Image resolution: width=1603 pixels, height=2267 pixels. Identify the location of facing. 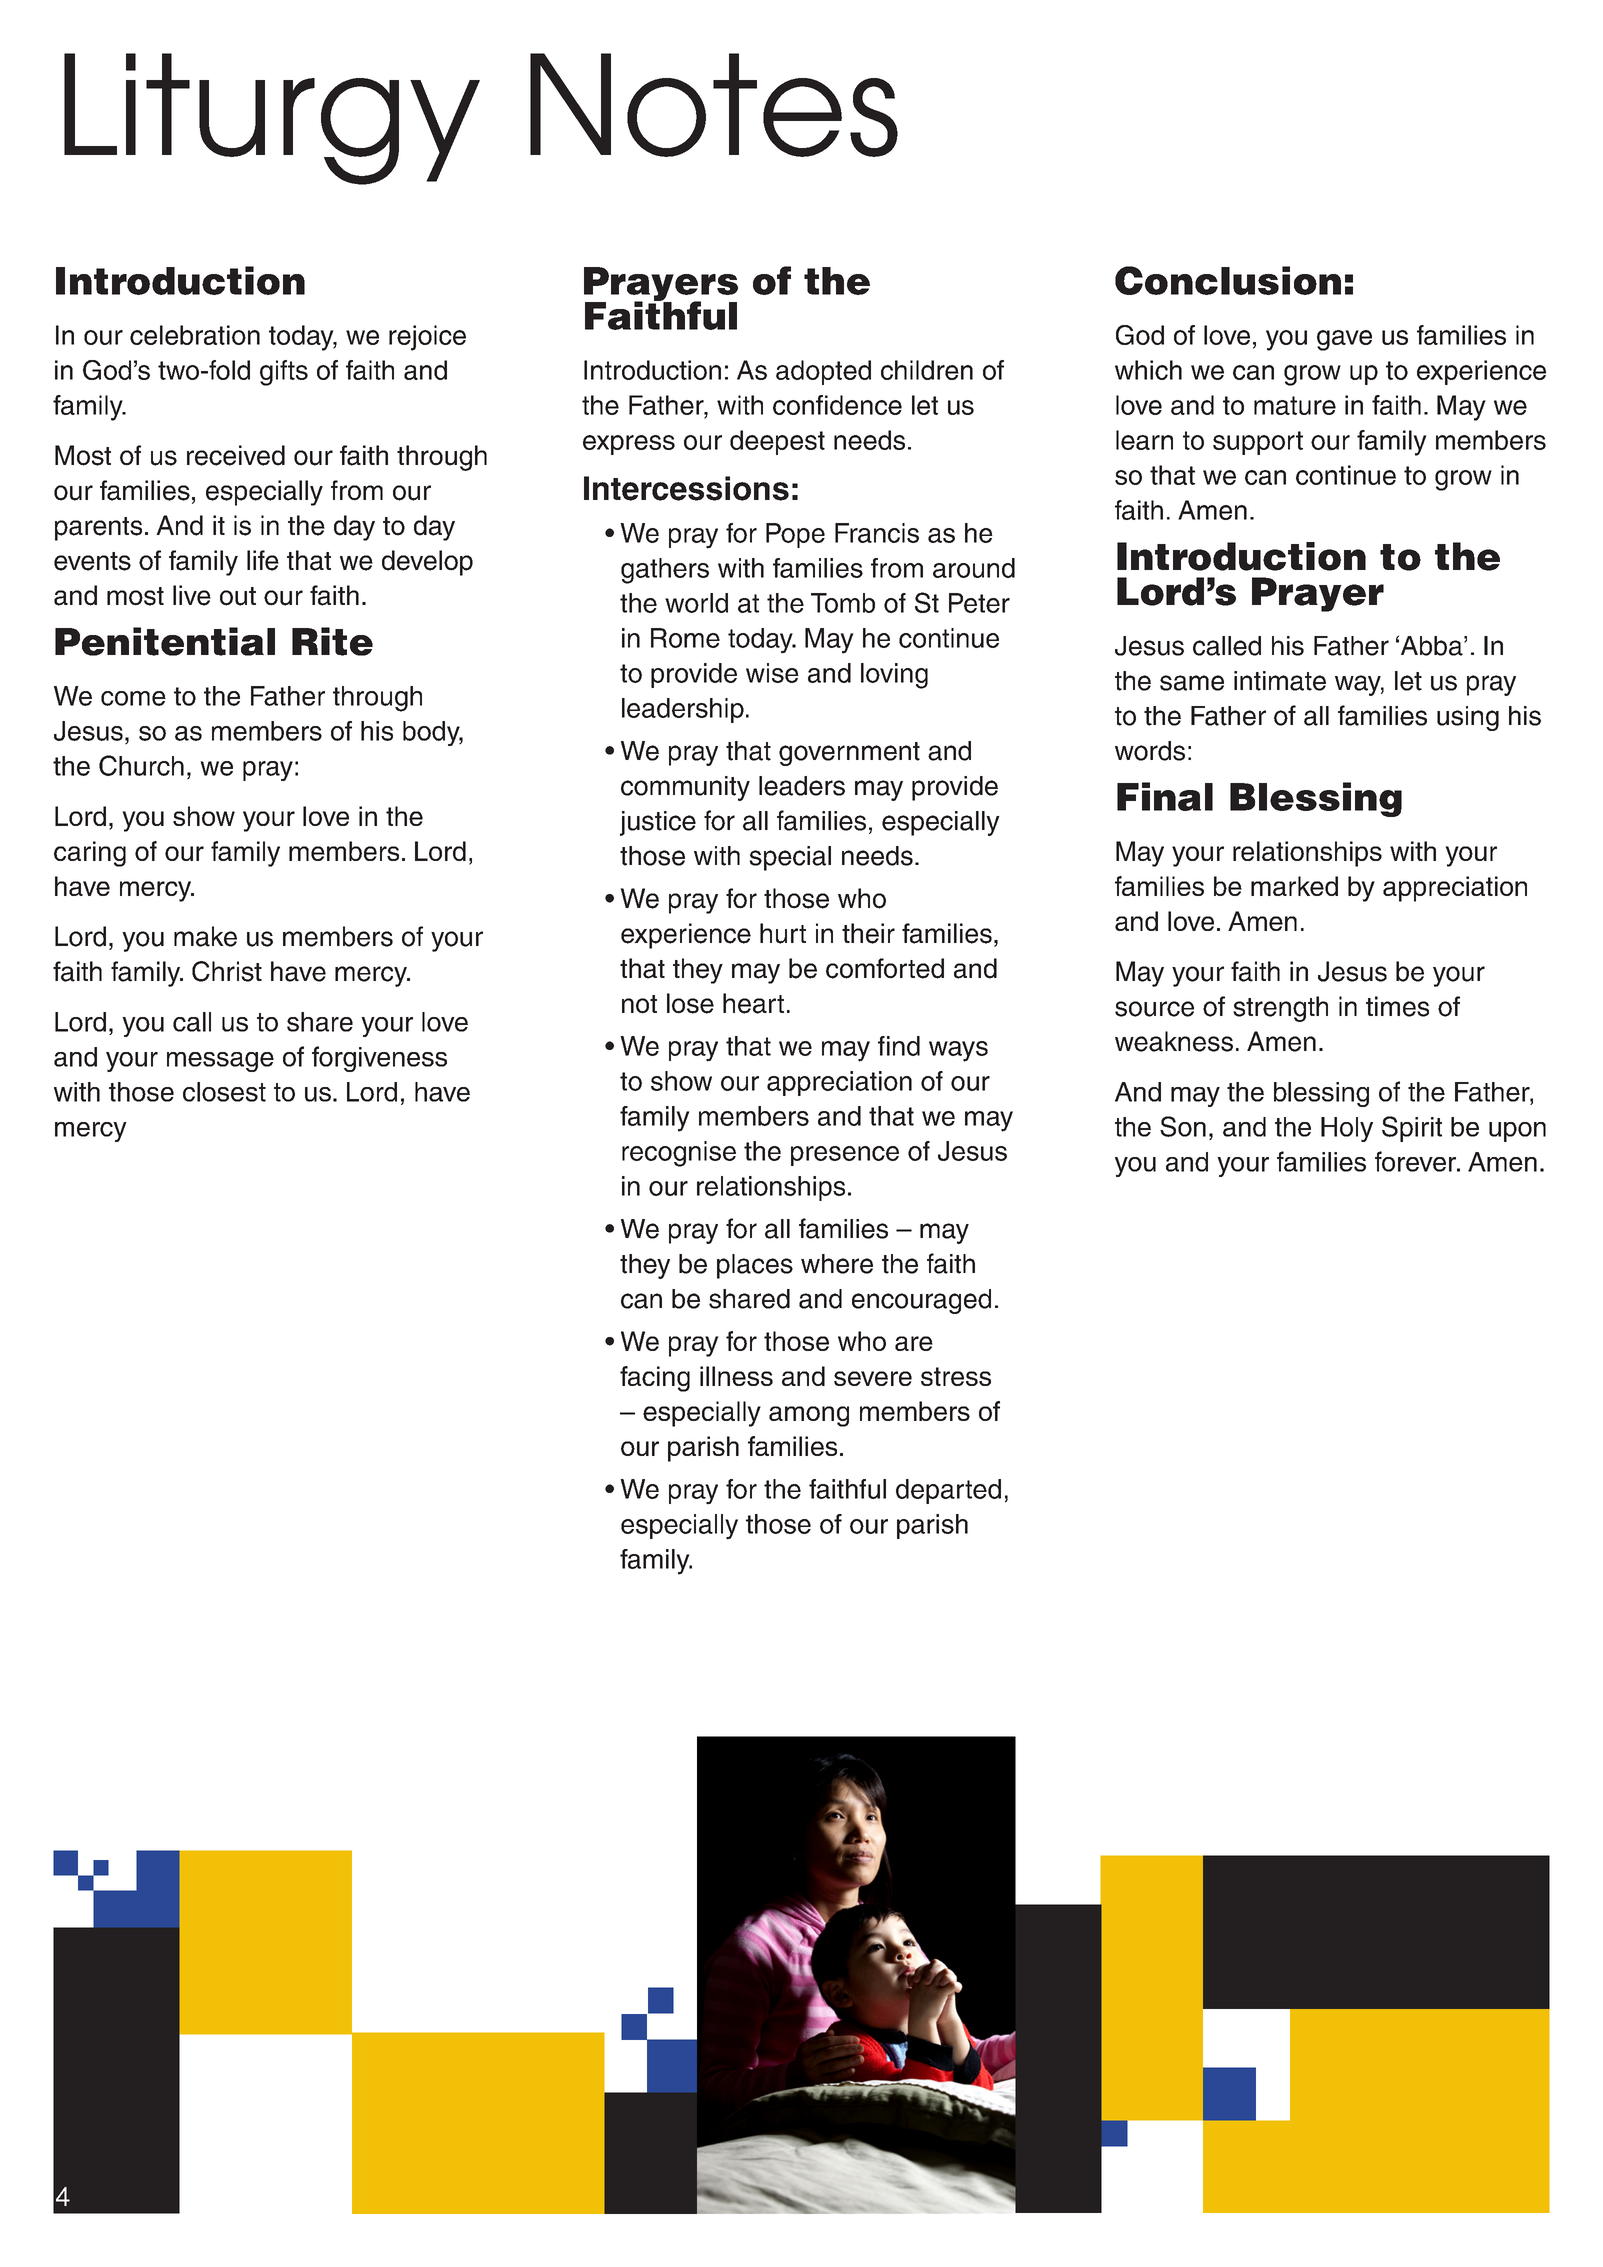
(655, 1379).
